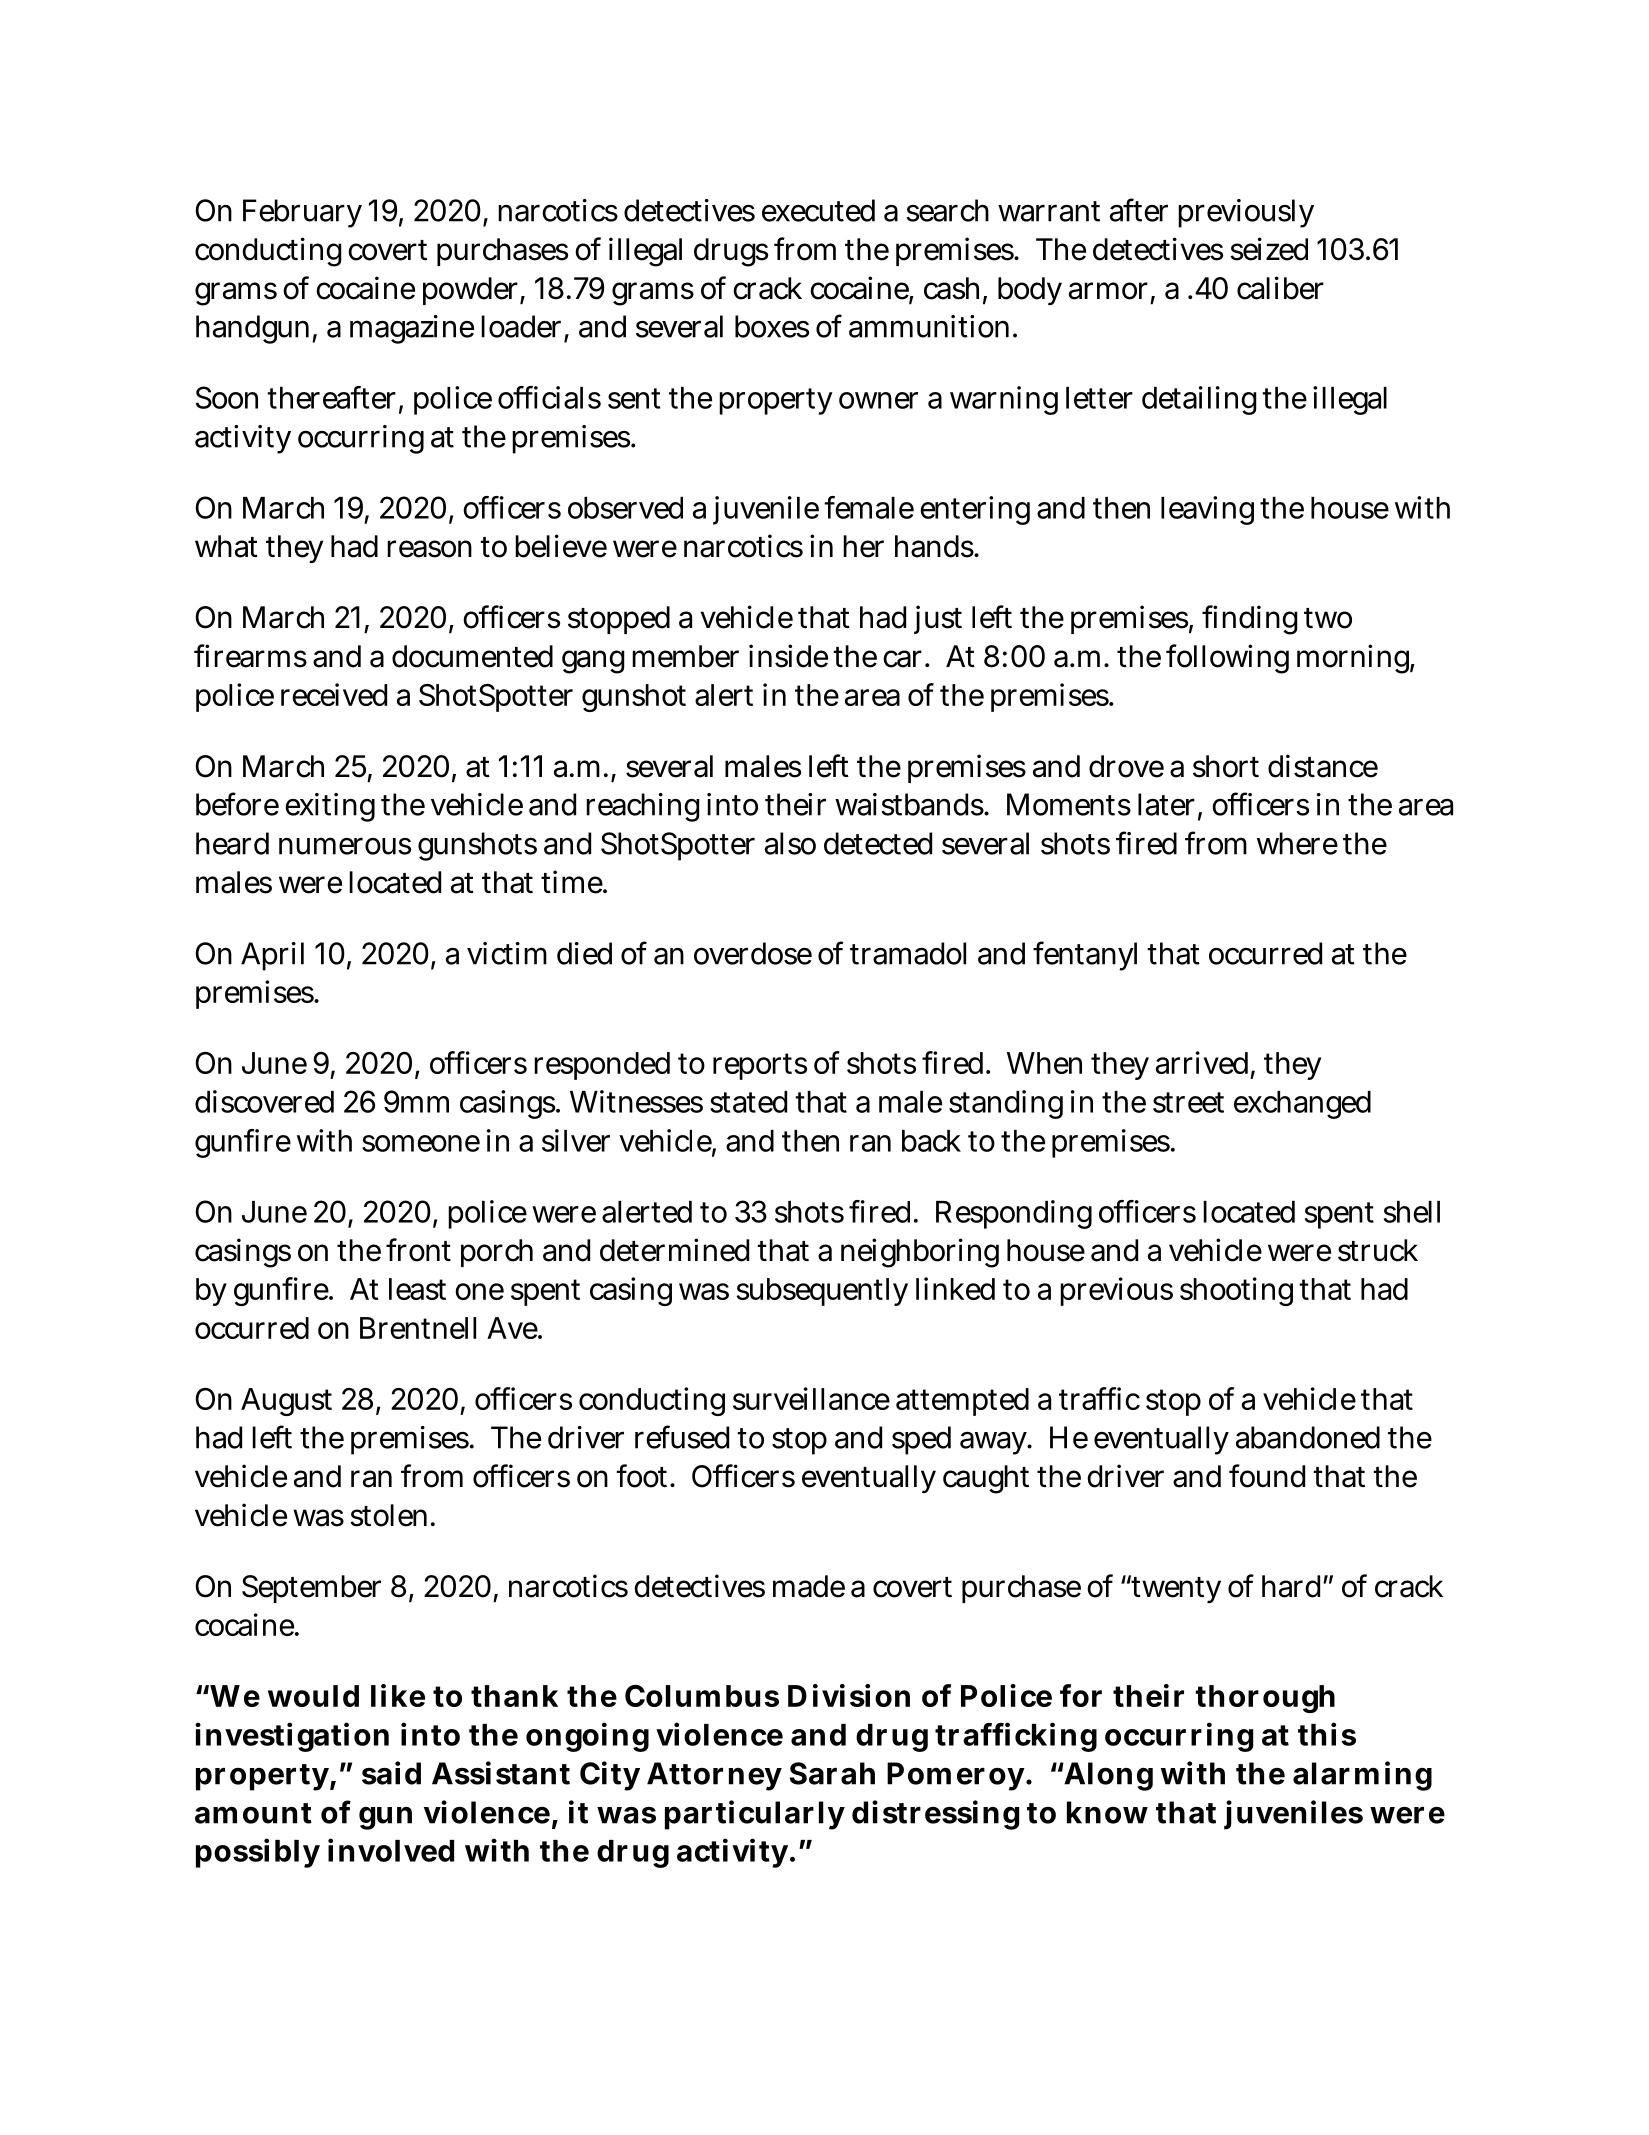 This document has width=1649, height=2135. What do you see at coordinates (818, 210) in the document?
I see `executed` at bounding box center [818, 210].
